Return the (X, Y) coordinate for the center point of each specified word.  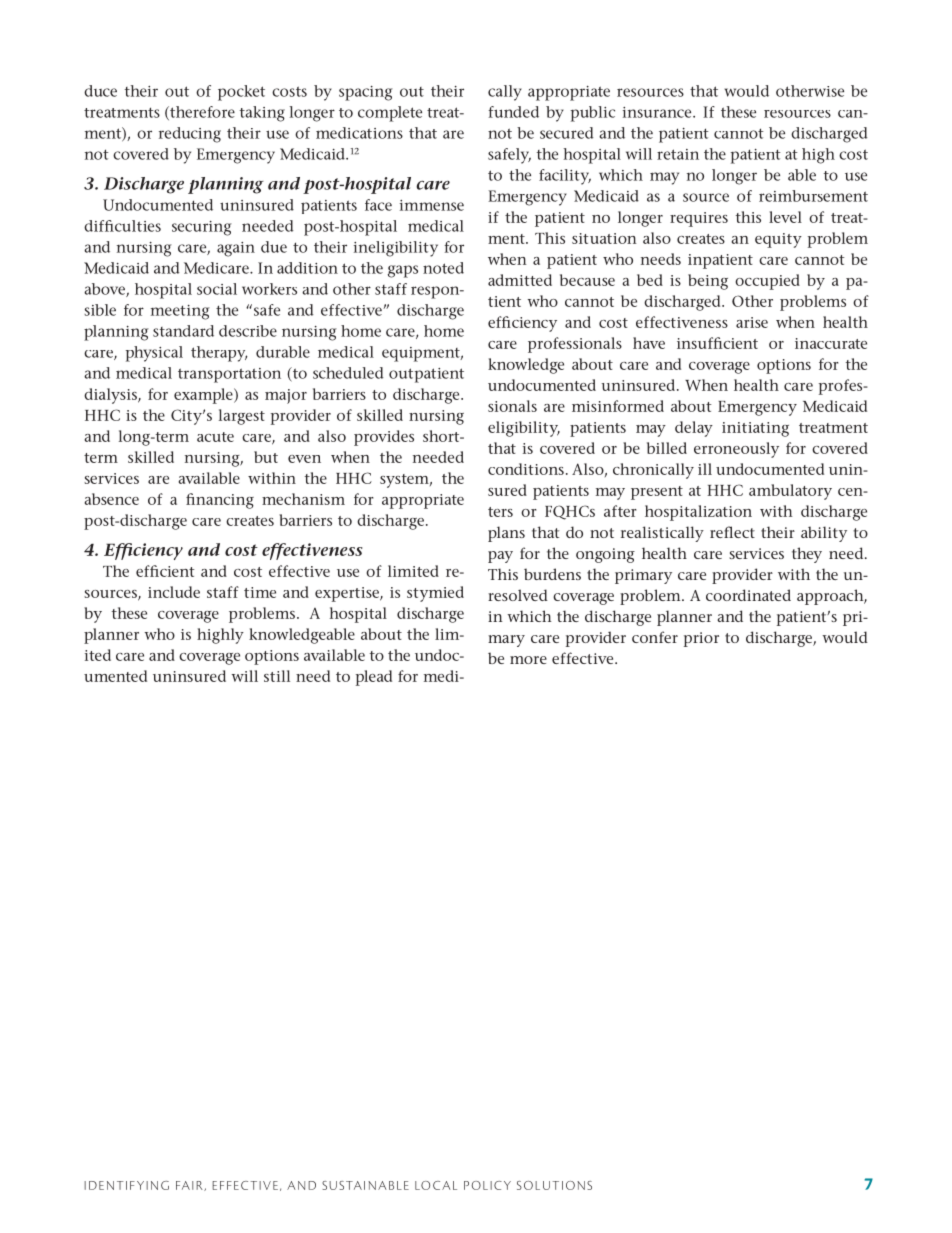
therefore (201, 113)
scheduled (348, 373)
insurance (658, 112)
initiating (755, 429)
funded (514, 112)
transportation (229, 375)
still (277, 676)
